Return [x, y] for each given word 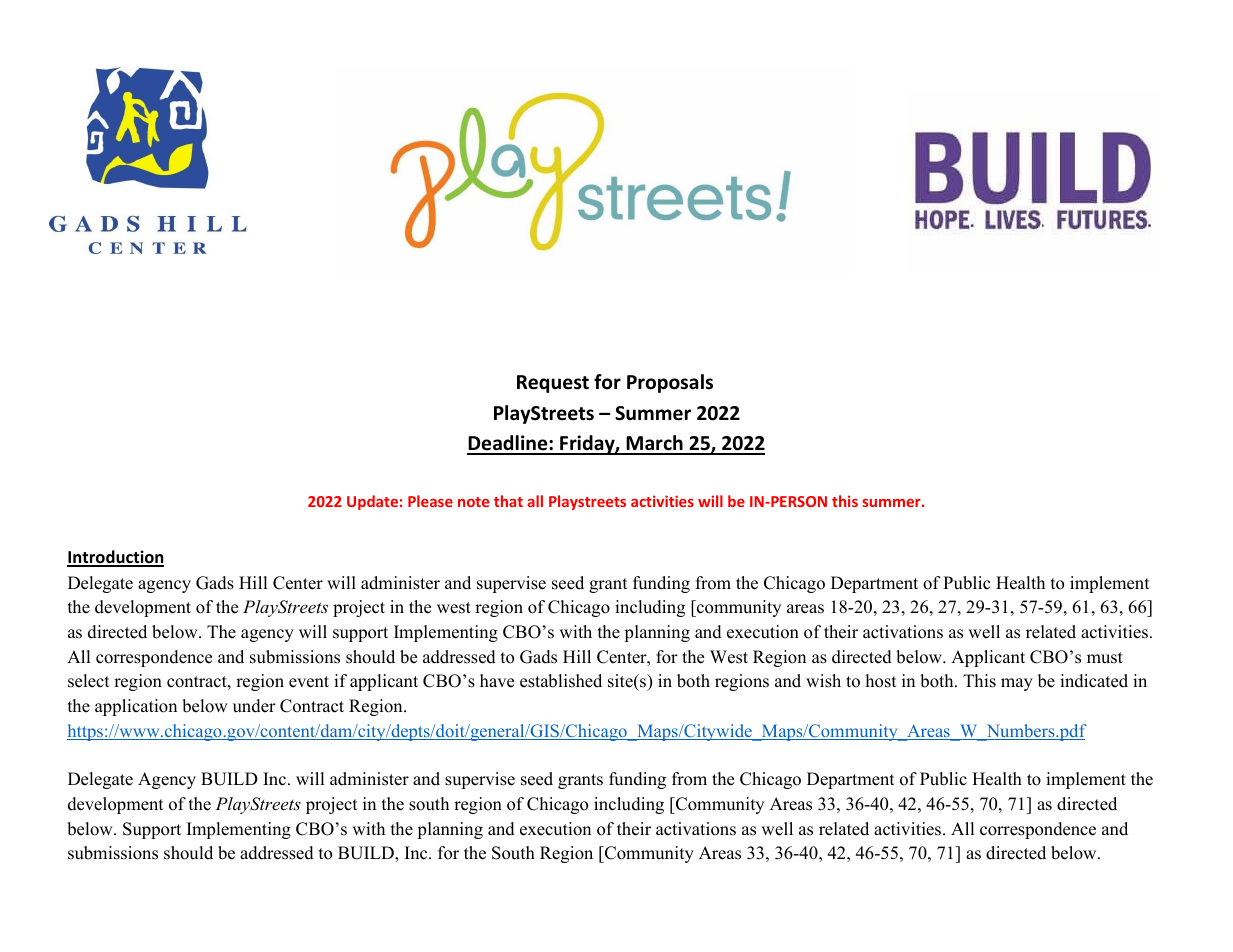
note [473, 502]
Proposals [670, 383]
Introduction [115, 558]
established [561, 681]
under [254, 706]
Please [430, 501]
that [508, 501]
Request [553, 384]
